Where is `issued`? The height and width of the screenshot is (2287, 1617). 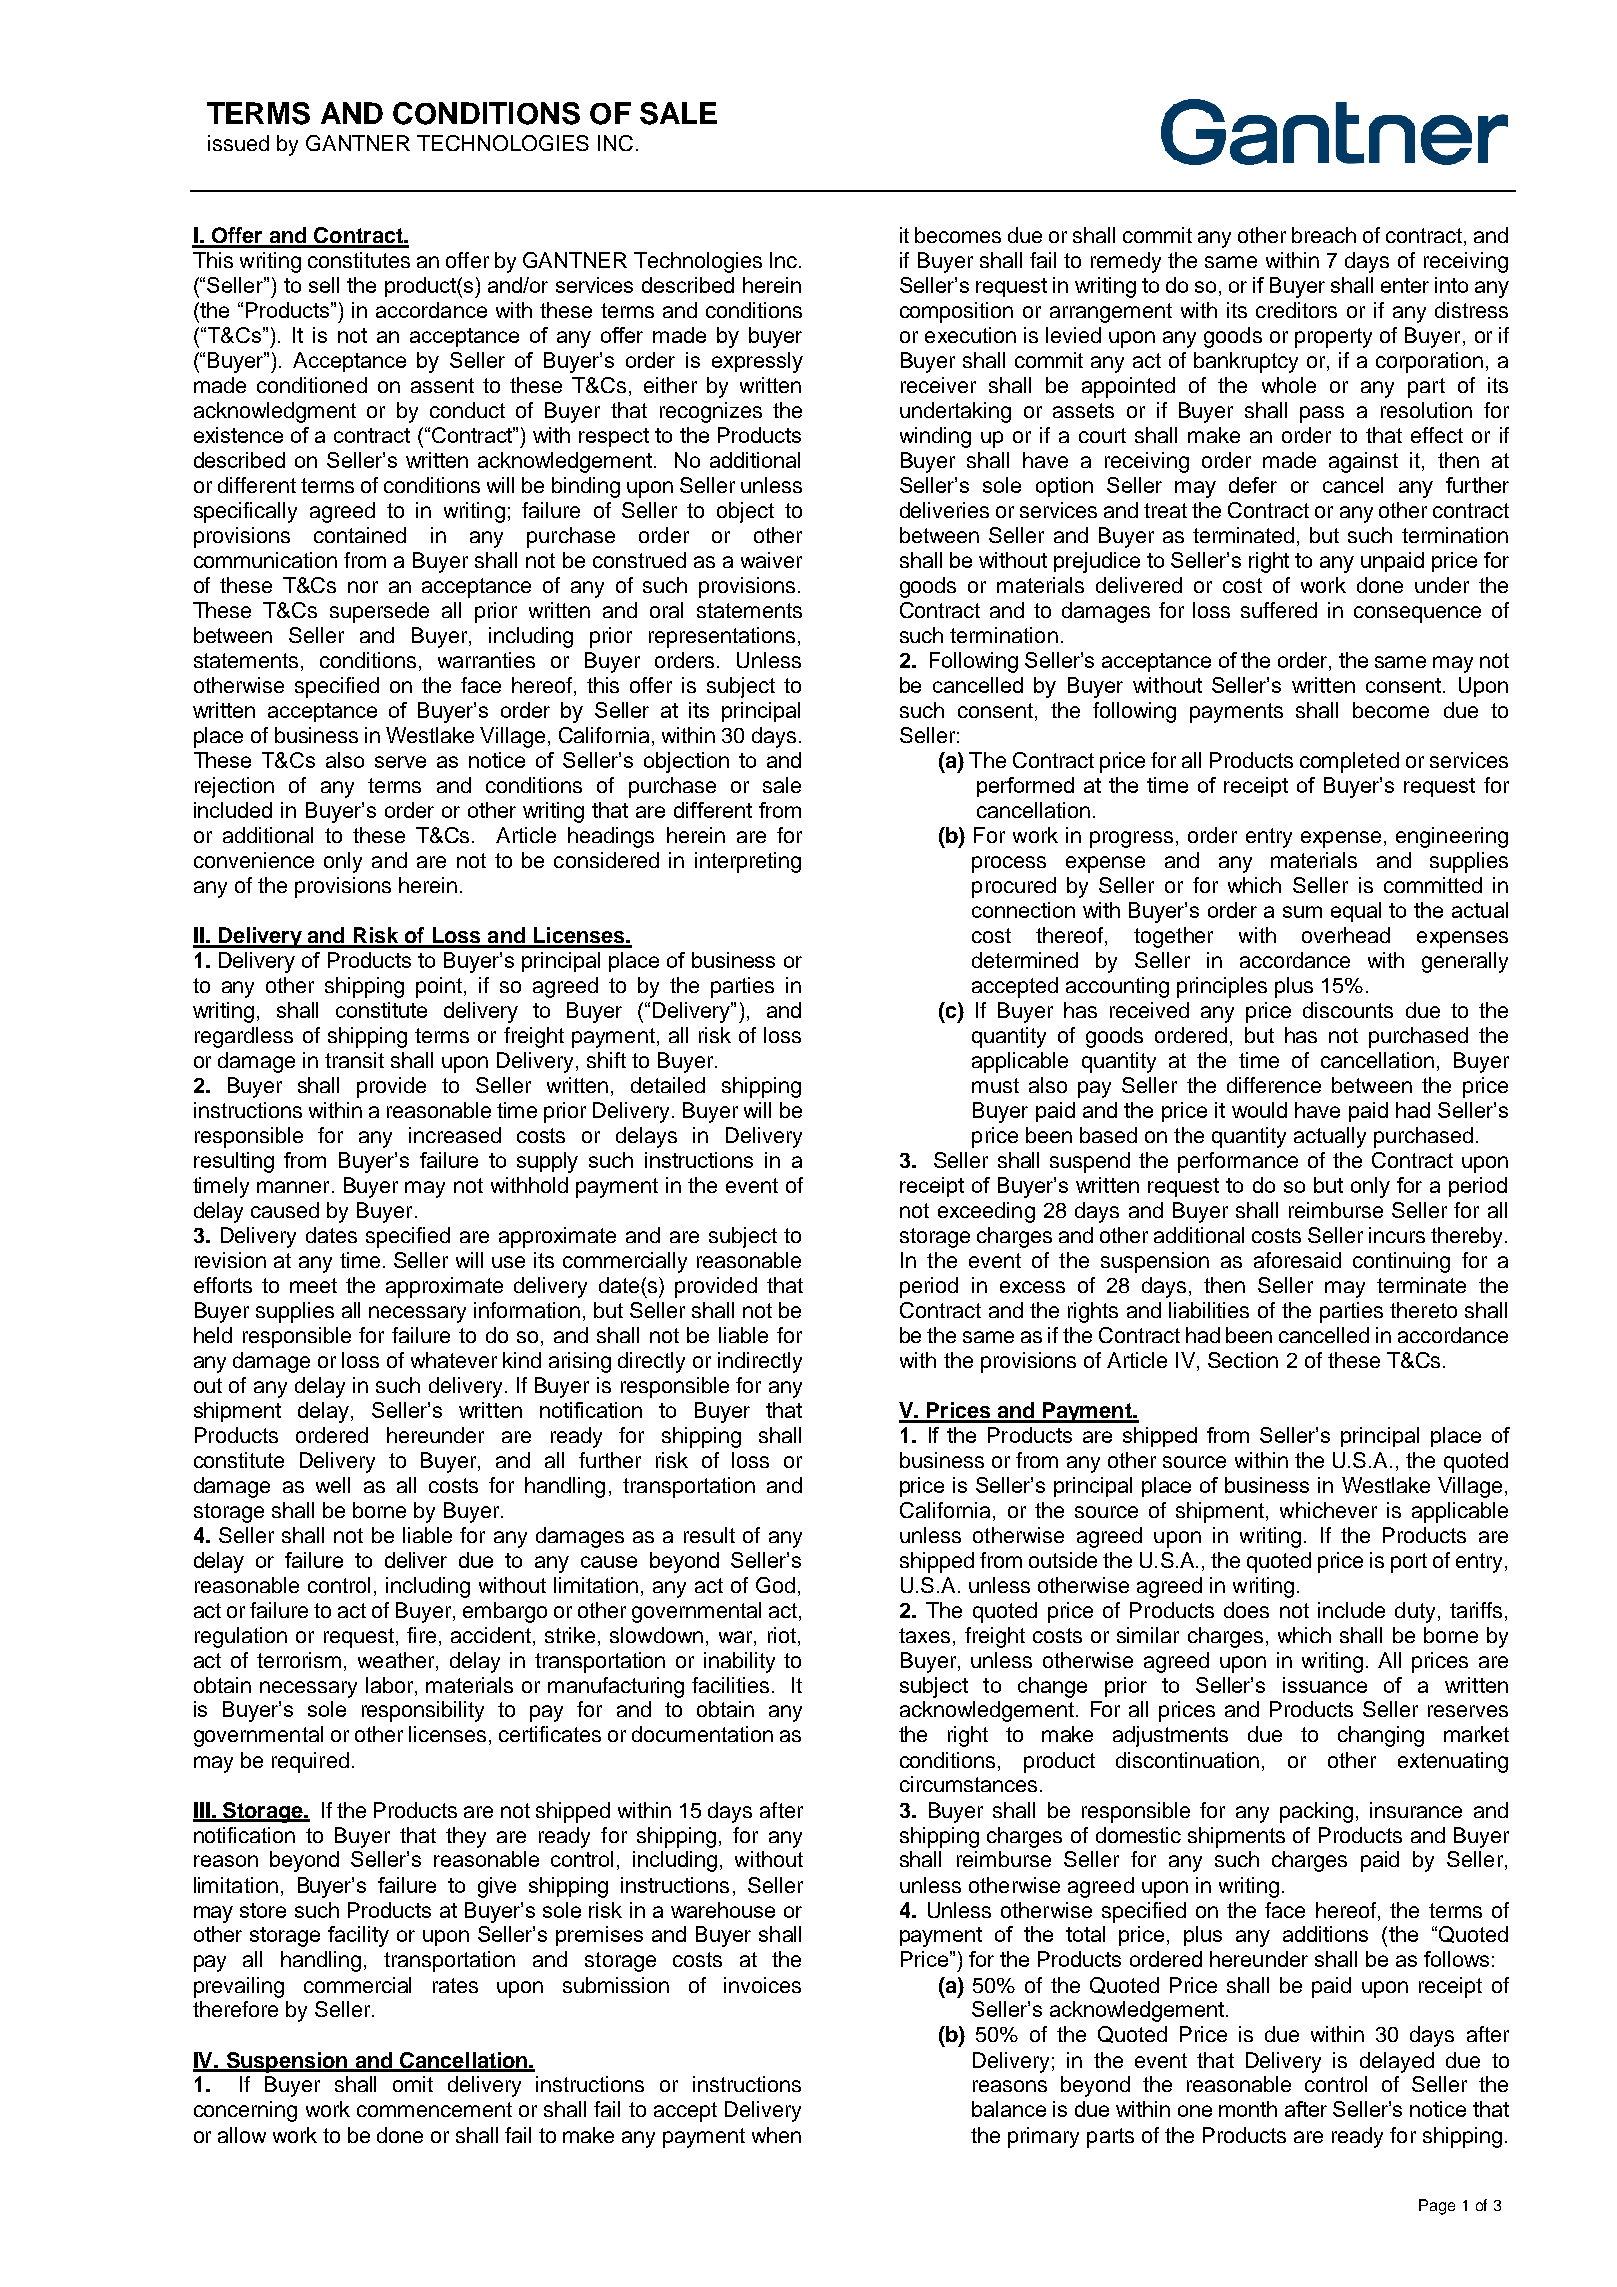
issued is located at coordinates (238, 143).
